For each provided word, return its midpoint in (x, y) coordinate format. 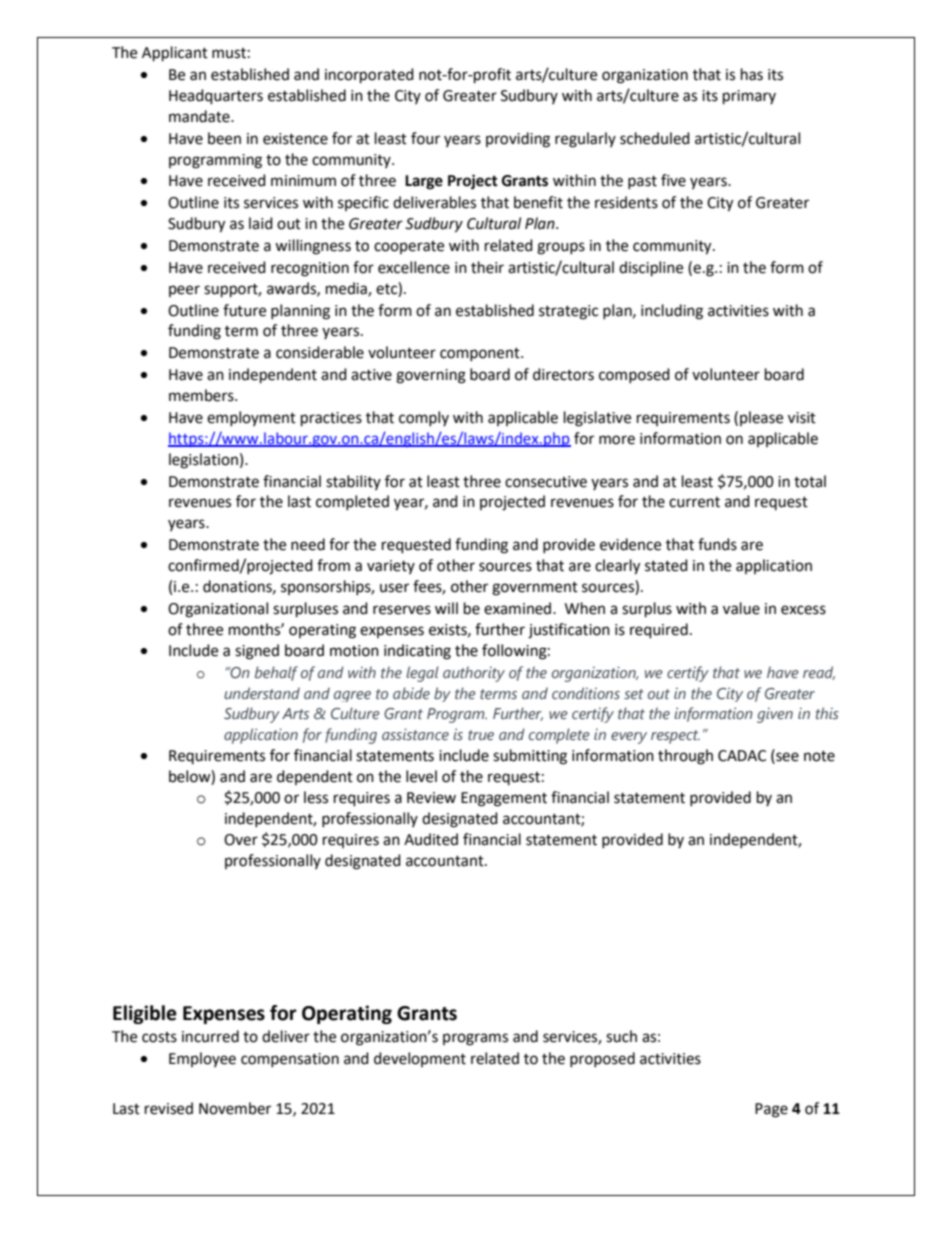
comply (424, 418)
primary (749, 97)
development (420, 1059)
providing (518, 140)
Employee (202, 1059)
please (761, 418)
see (786, 757)
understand (262, 693)
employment (251, 418)
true (481, 735)
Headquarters (216, 97)
